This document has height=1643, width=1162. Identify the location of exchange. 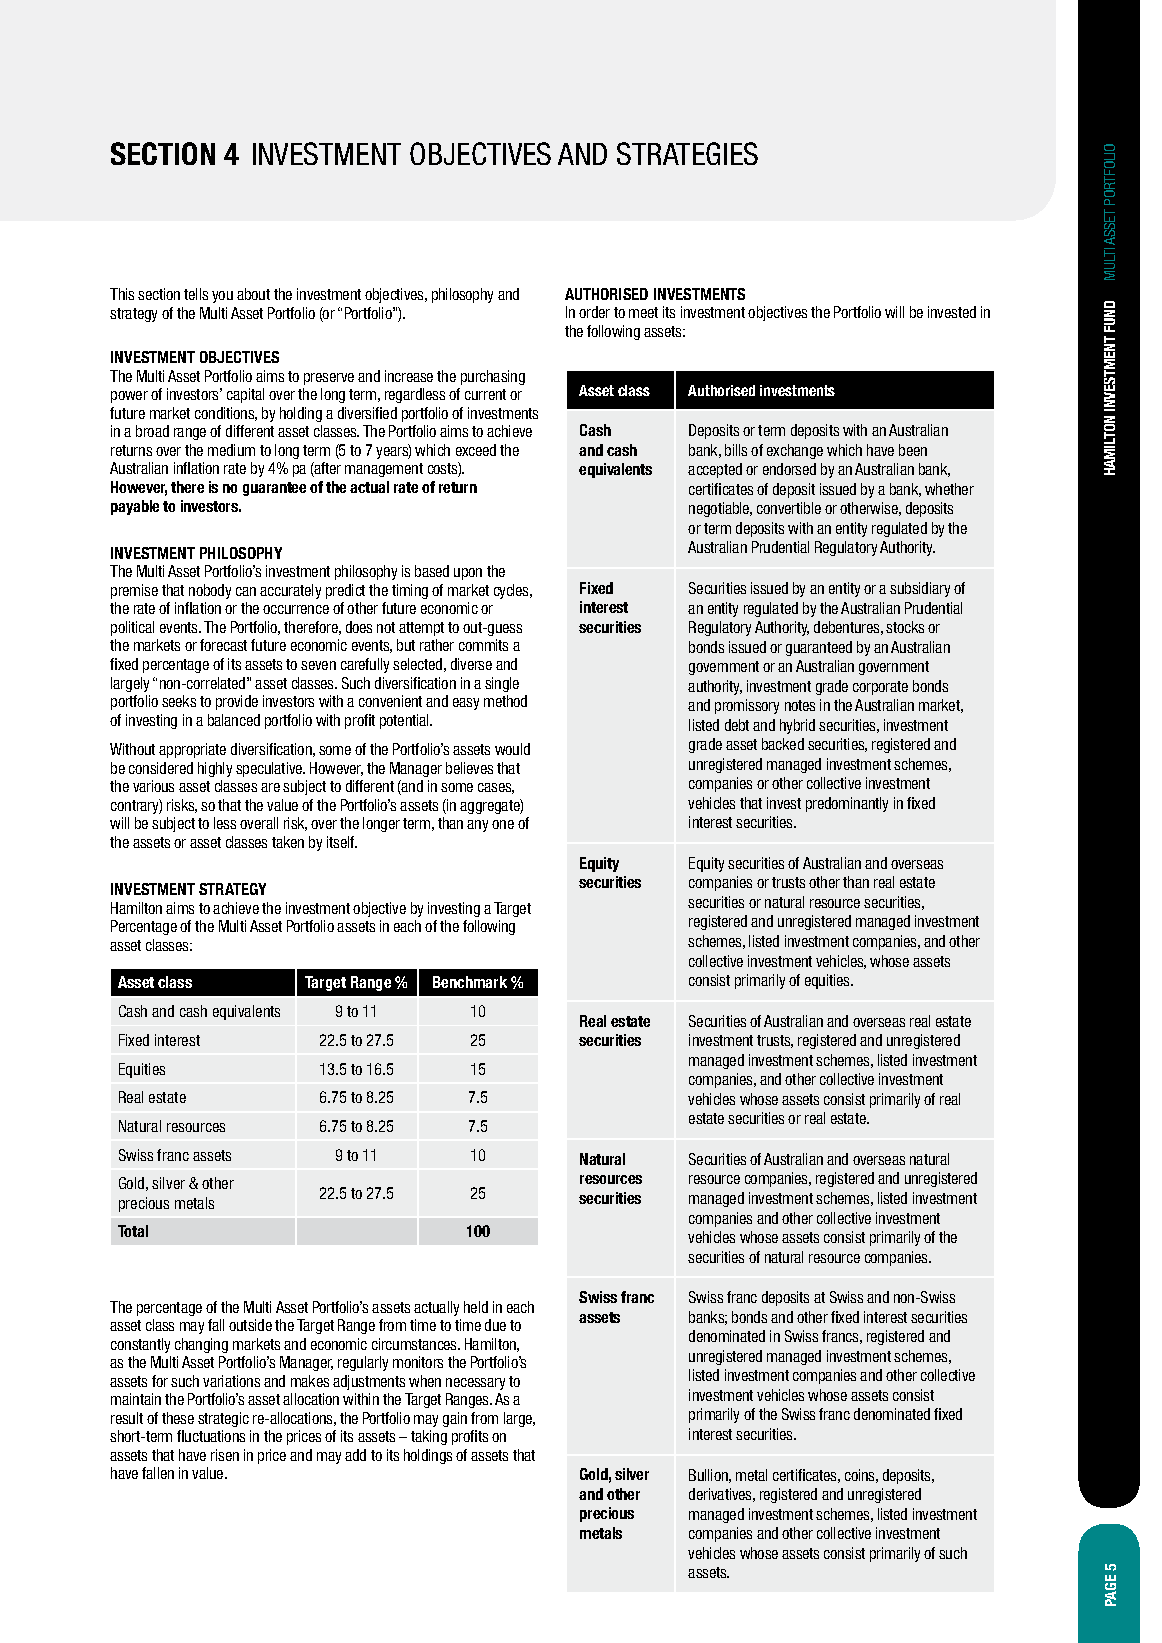
(795, 451).
